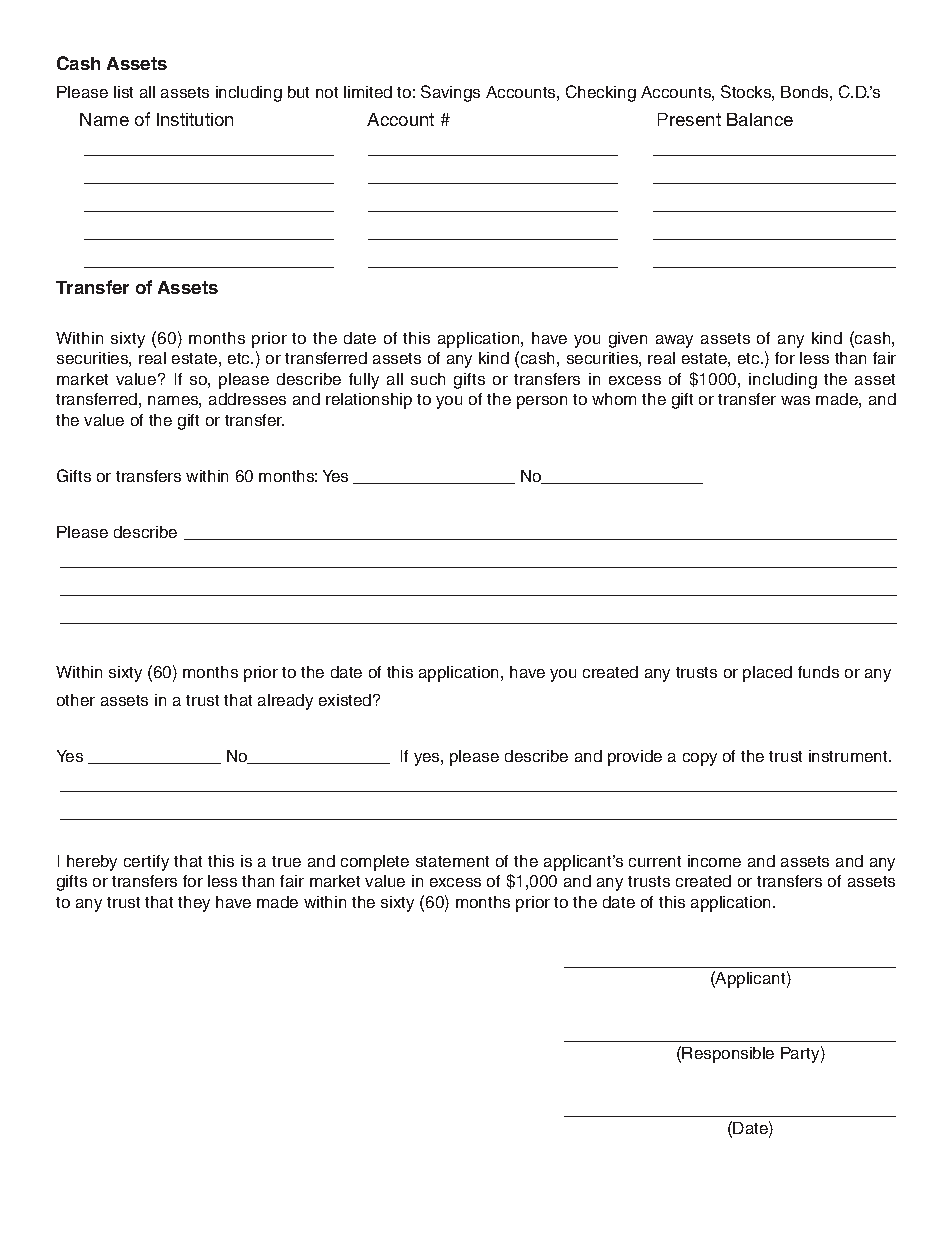 This page has width=952, height=1233. What do you see at coordinates (760, 119) in the page?
I see `Balance` at bounding box center [760, 119].
